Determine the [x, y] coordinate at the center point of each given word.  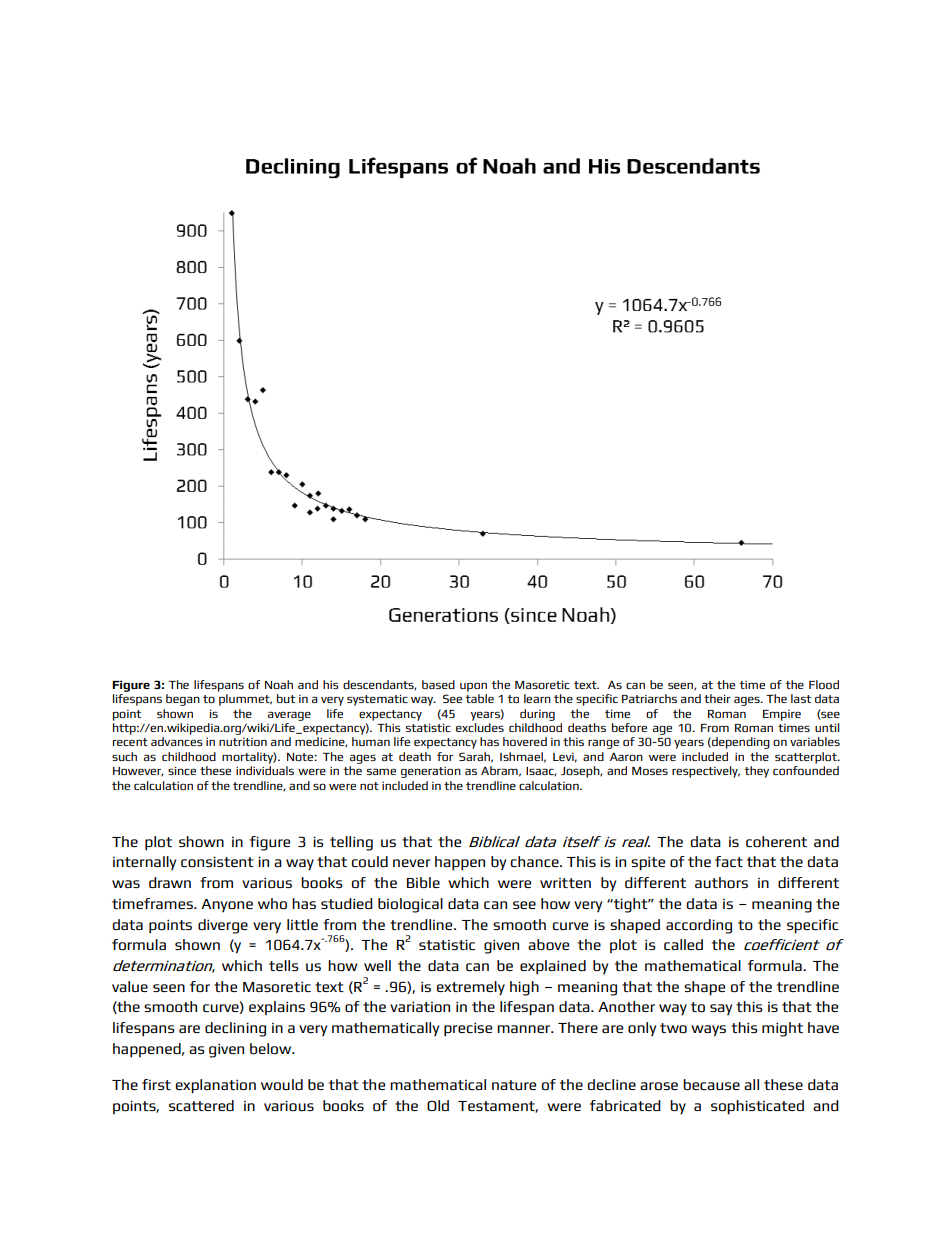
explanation [216, 1086]
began [183, 700]
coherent [776, 841]
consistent [217, 861]
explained [553, 967]
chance [536, 861]
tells [284, 965]
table [479, 698]
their [717, 698]
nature [514, 1085]
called [683, 944]
